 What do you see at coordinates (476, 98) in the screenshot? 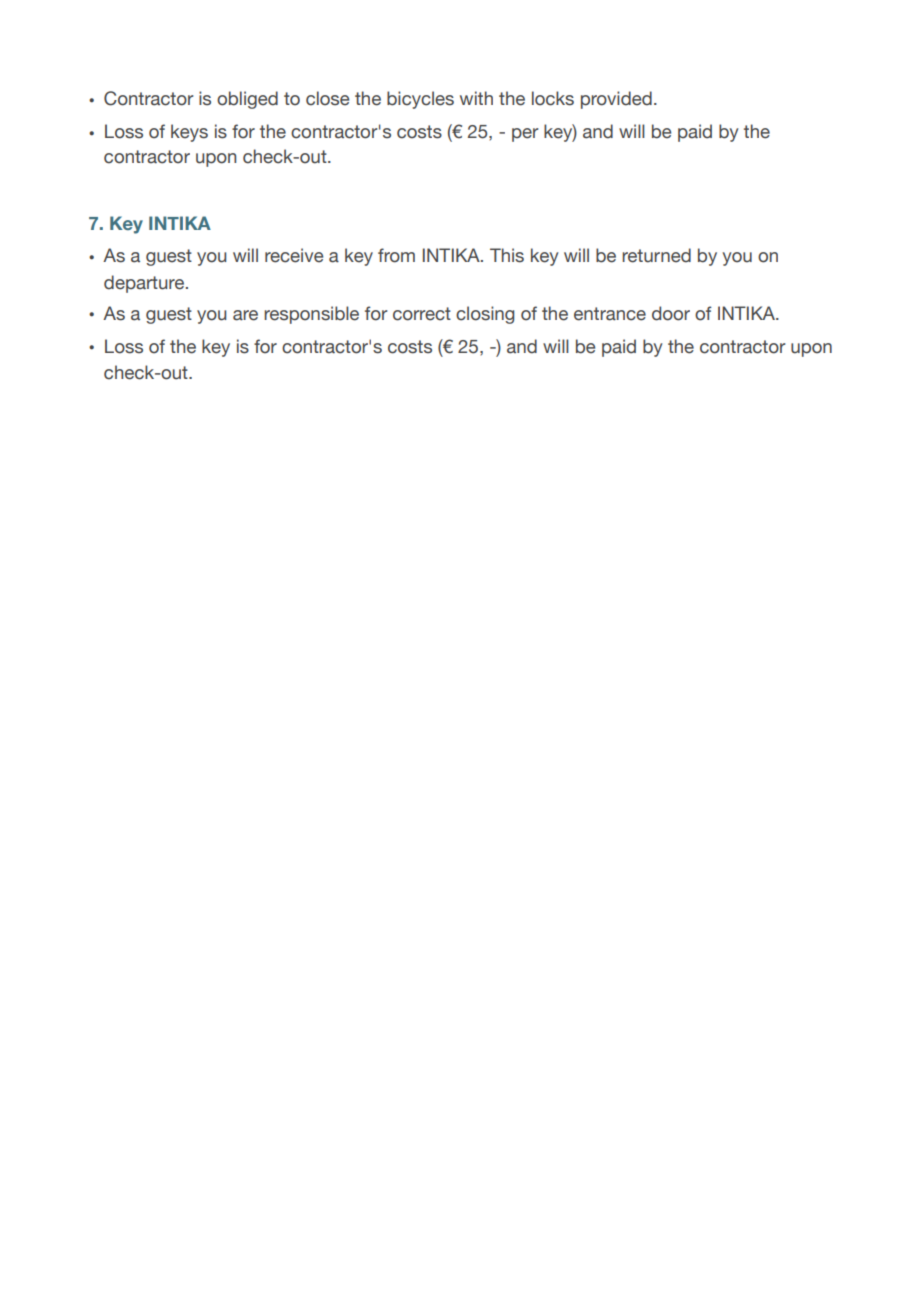
I see `with` at bounding box center [476, 98].
